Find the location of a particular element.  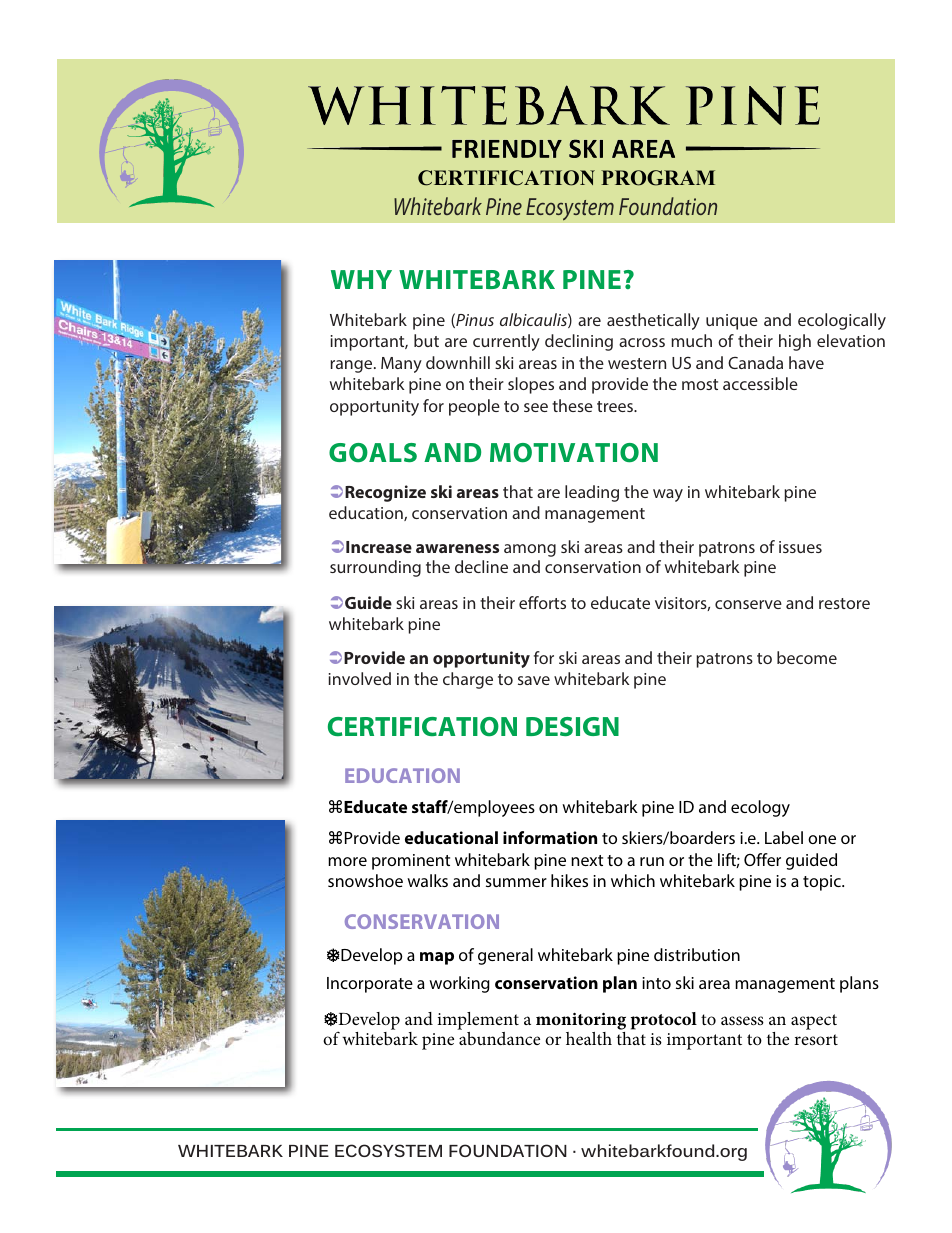

efforts is located at coordinates (542, 602).
